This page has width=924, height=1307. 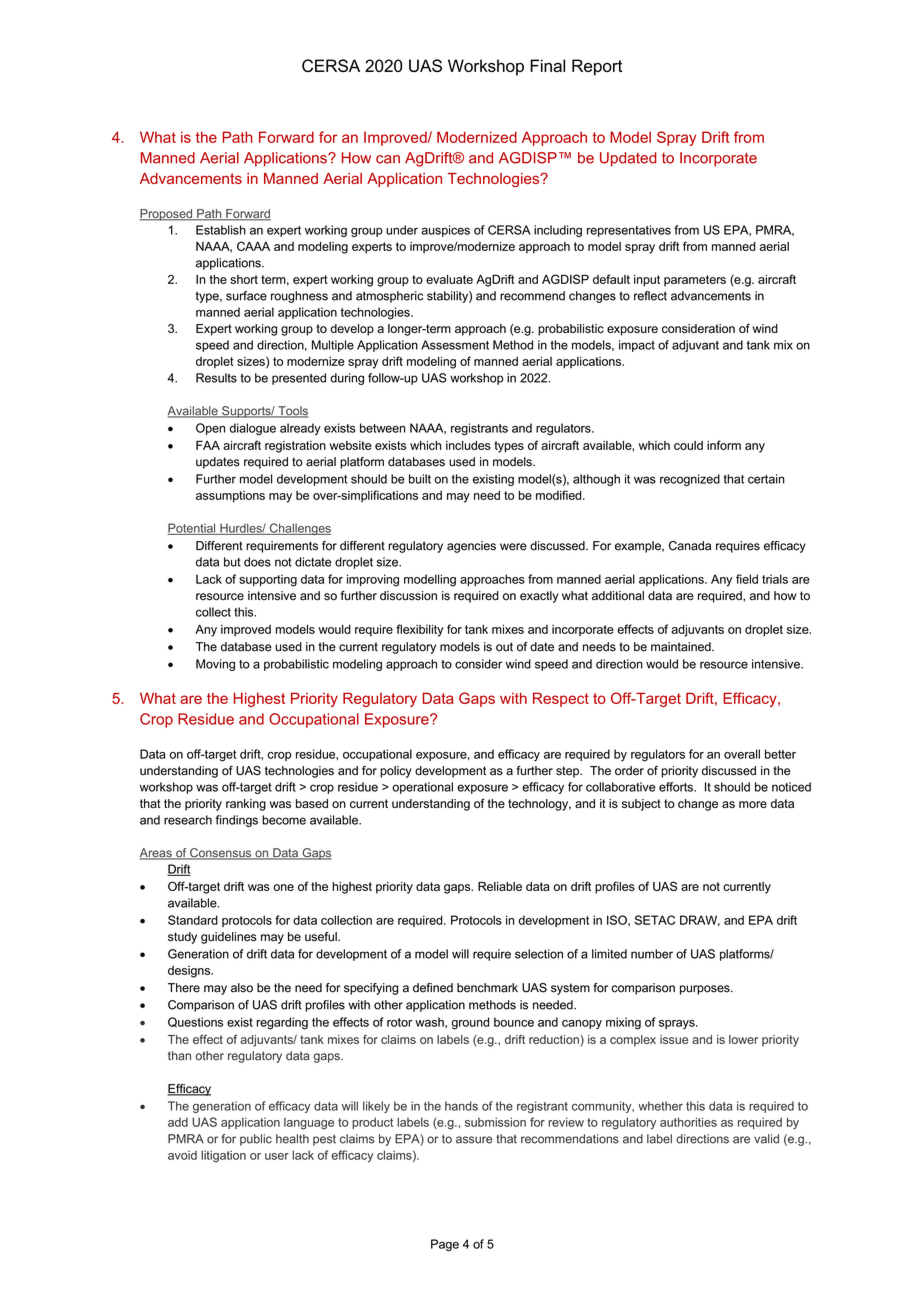 What do you see at coordinates (504, 647) in the page?
I see `out` at bounding box center [504, 647].
